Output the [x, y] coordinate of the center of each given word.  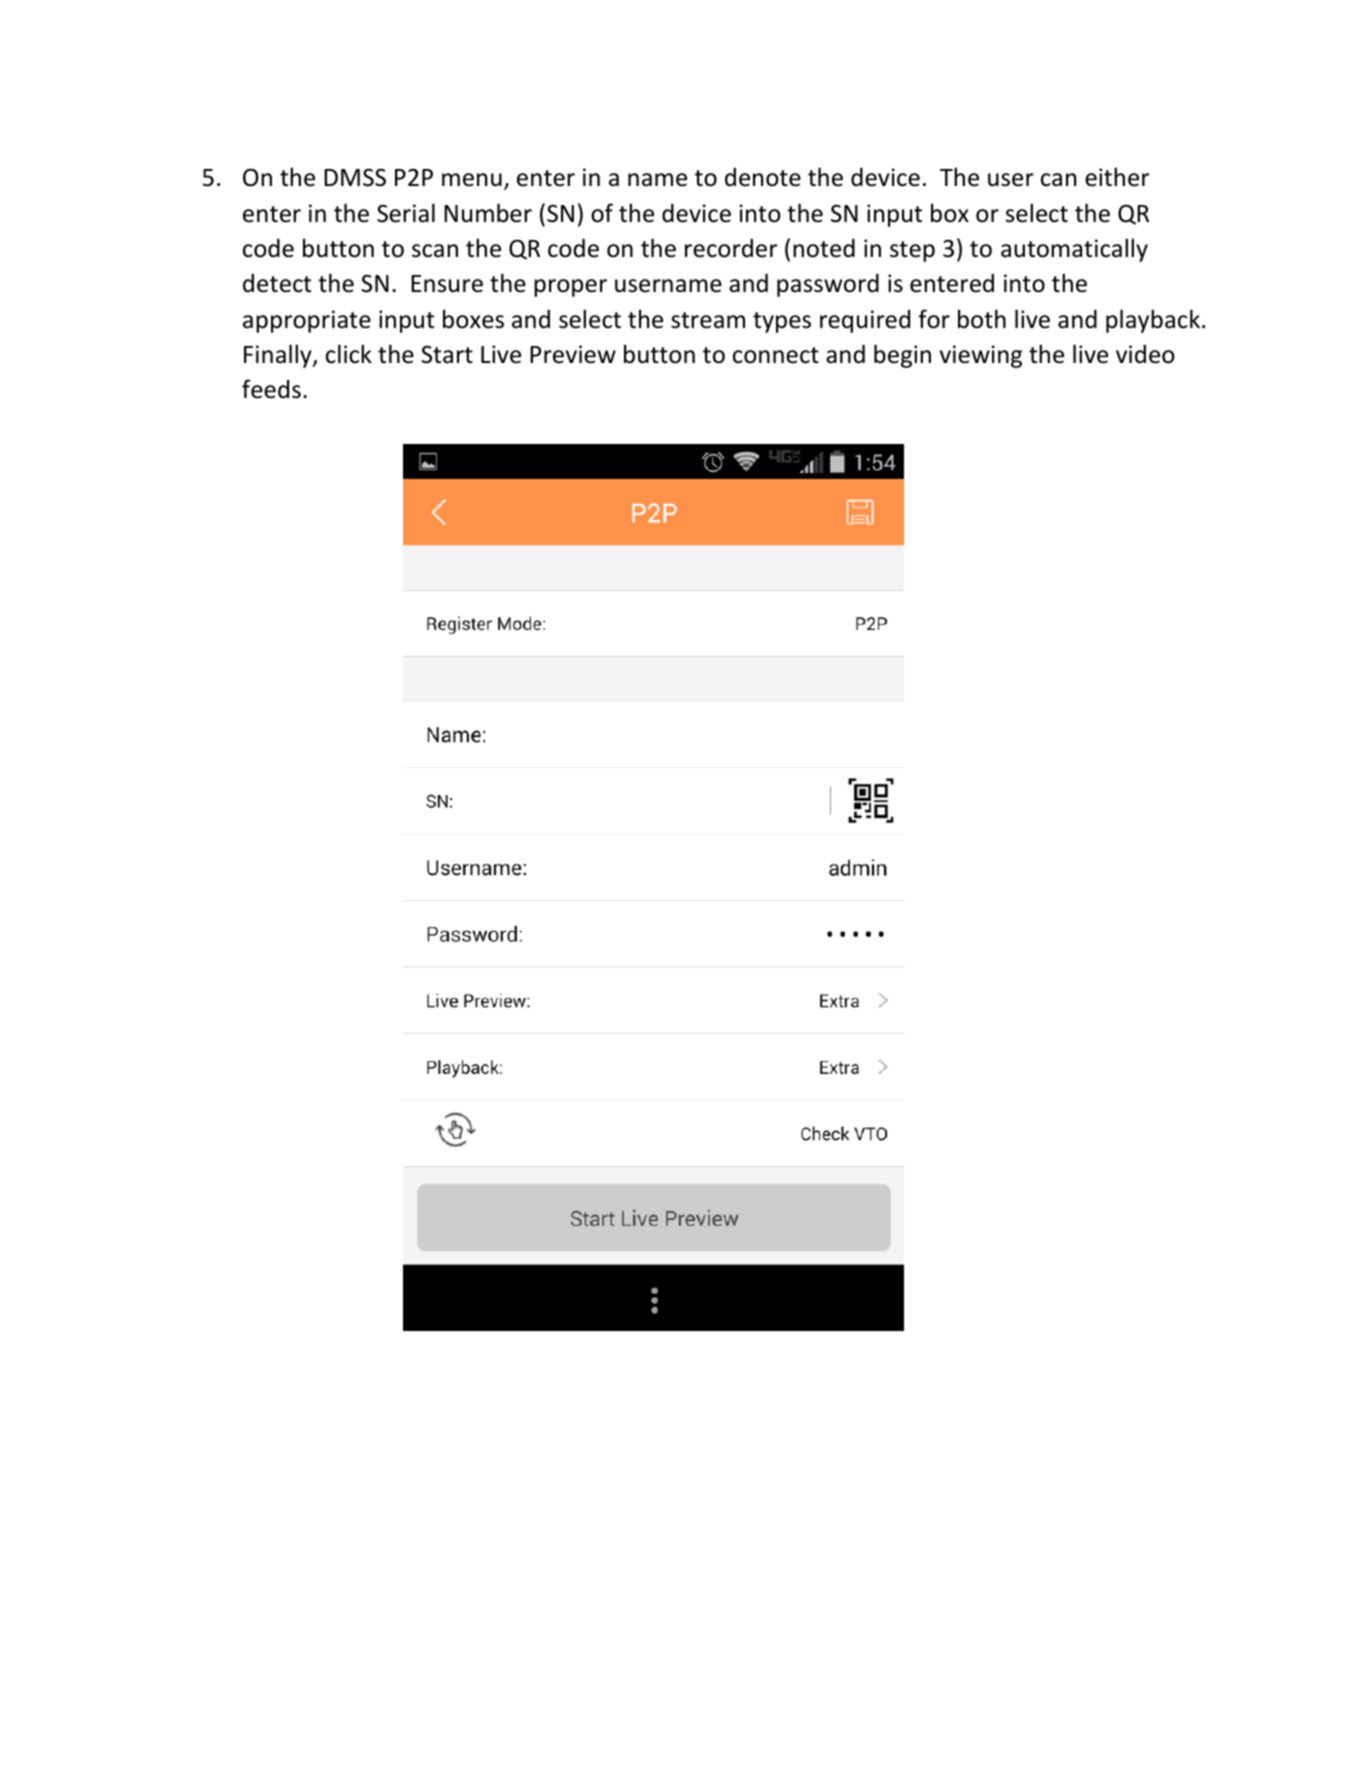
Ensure [447, 284]
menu [472, 180]
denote [763, 177]
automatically [1074, 250]
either [1117, 177]
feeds [271, 389]
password [828, 285]
